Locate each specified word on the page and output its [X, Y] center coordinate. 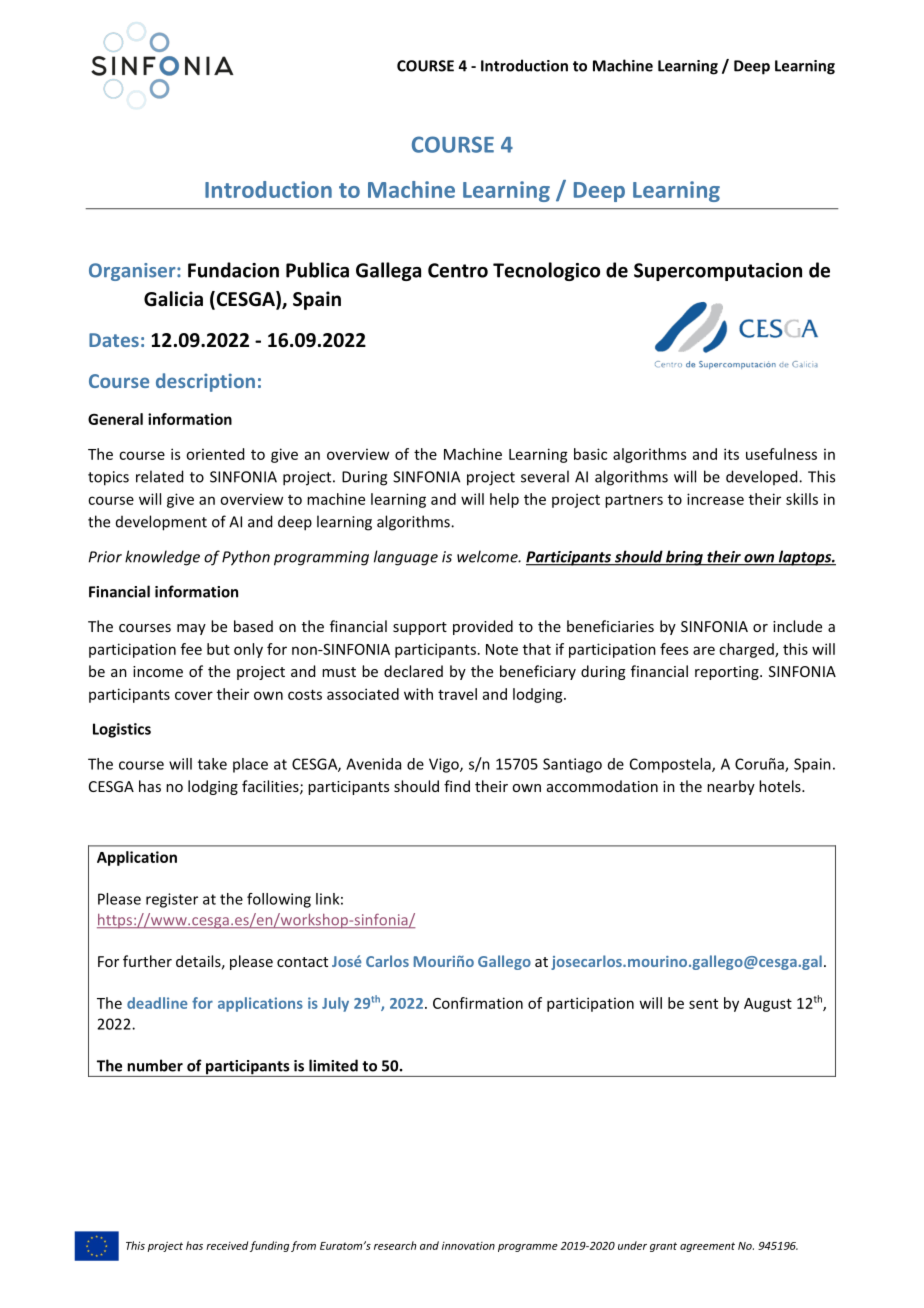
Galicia [173, 299]
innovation [468, 1246]
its [731, 454]
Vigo [445, 765]
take [212, 764]
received [227, 1245]
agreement [707, 1247]
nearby [731, 787]
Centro [458, 270]
